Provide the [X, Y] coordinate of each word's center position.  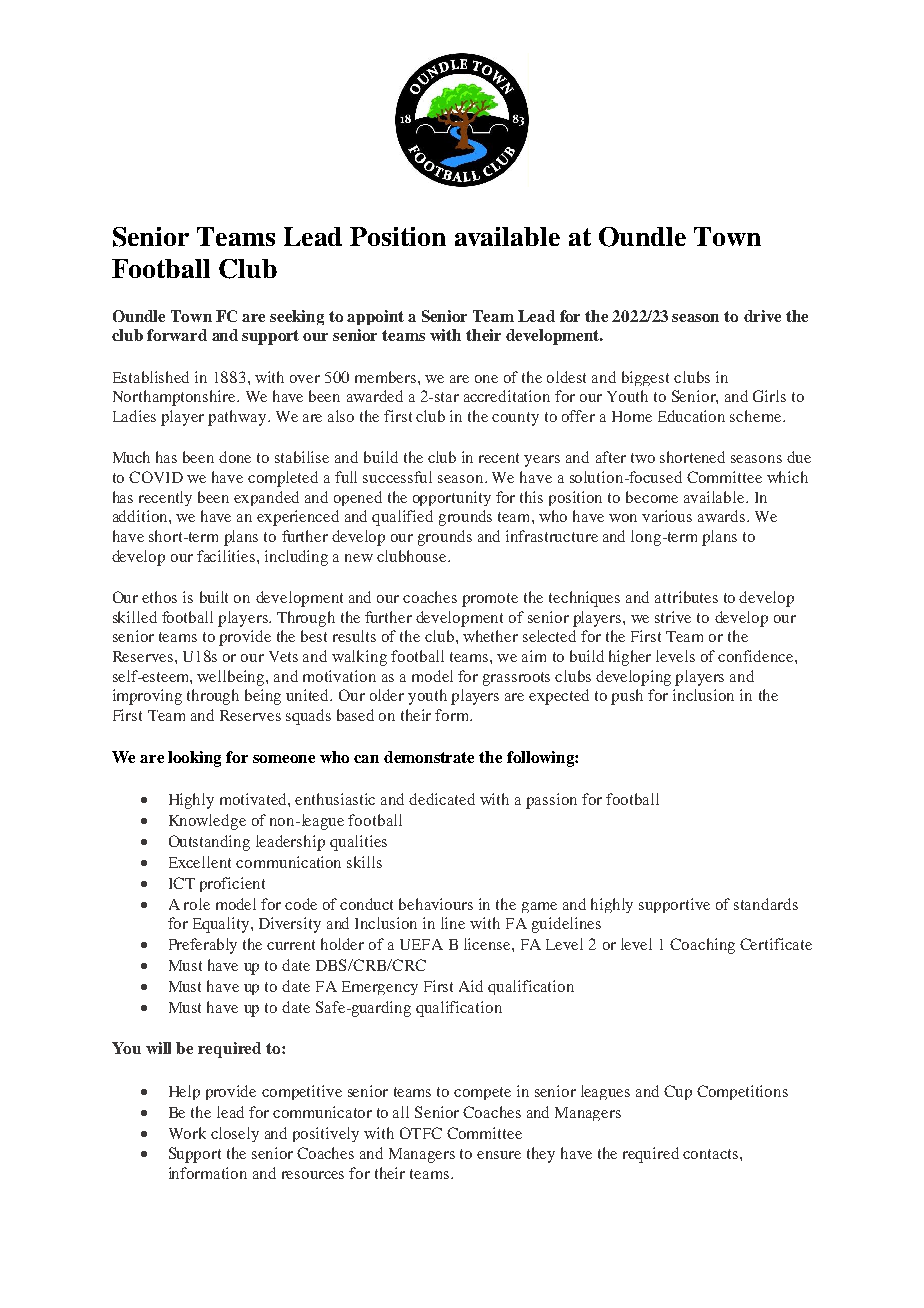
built [214, 597]
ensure [499, 1155]
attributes [686, 597]
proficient [232, 884]
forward [177, 335]
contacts [712, 1154]
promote [490, 600]
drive [762, 316]
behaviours [436, 904]
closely [235, 1134]
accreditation [507, 396]
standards [766, 904]
